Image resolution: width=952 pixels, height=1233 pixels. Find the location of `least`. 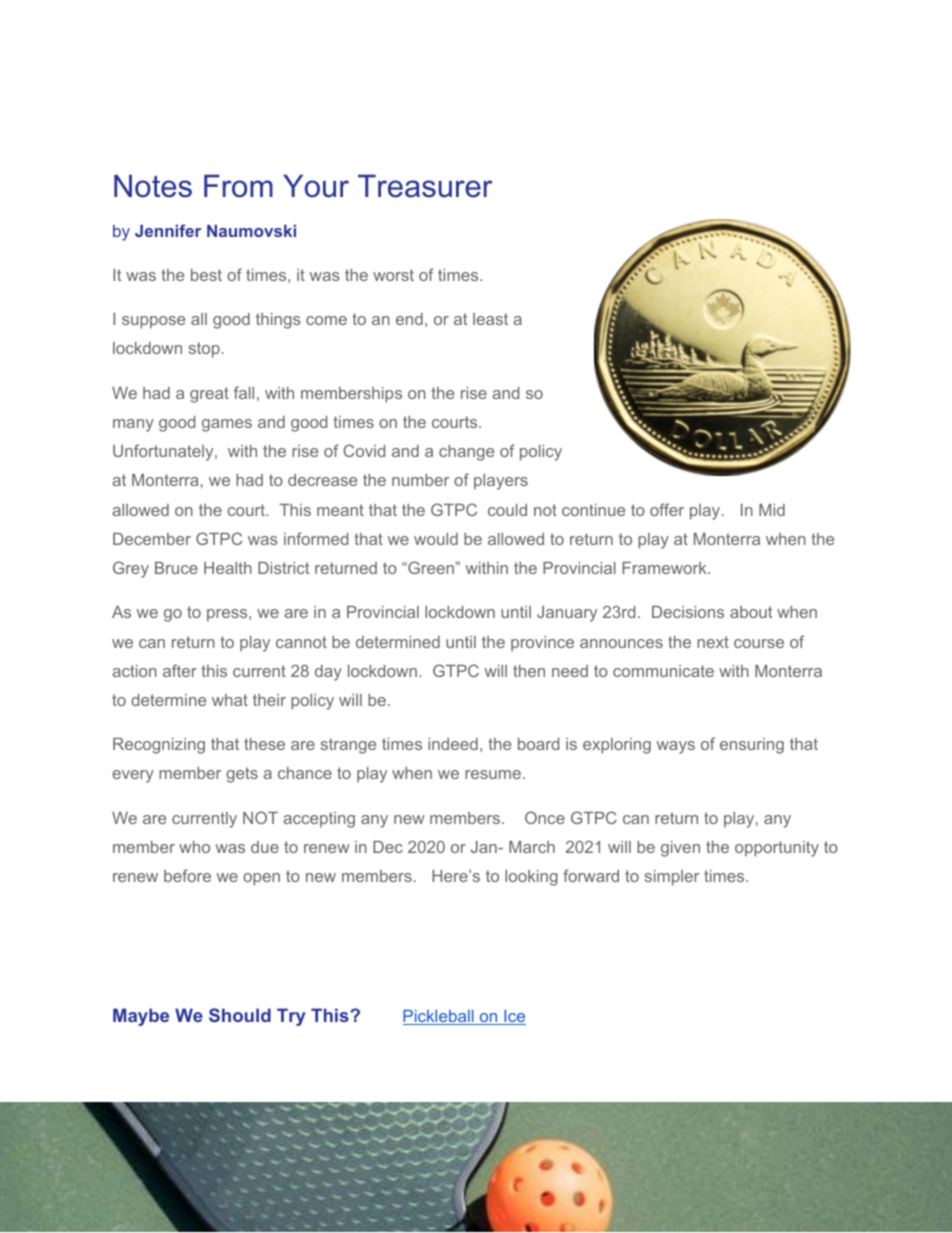

least is located at coordinates (490, 319).
